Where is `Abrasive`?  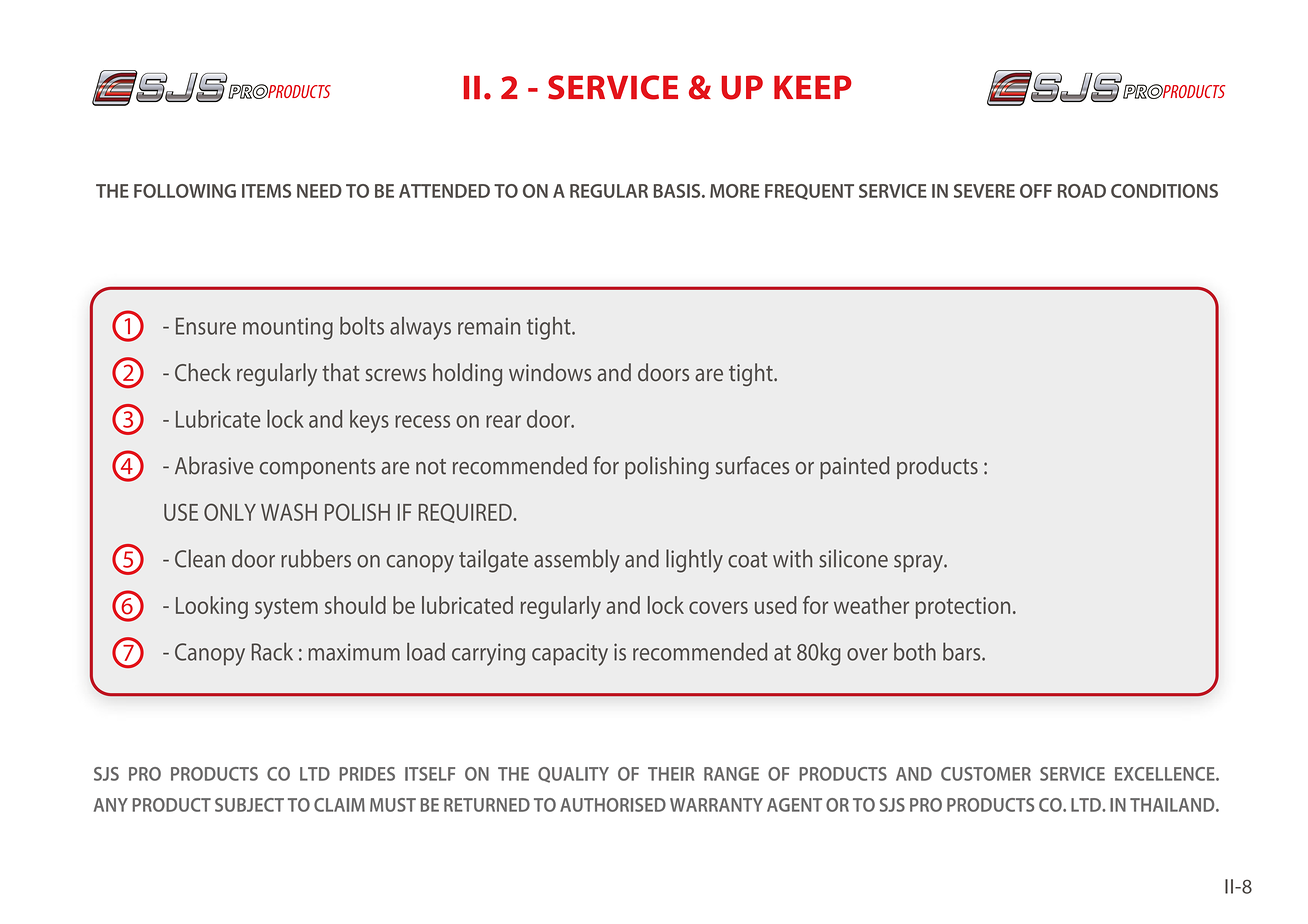 Abrasive is located at coordinates (214, 465).
